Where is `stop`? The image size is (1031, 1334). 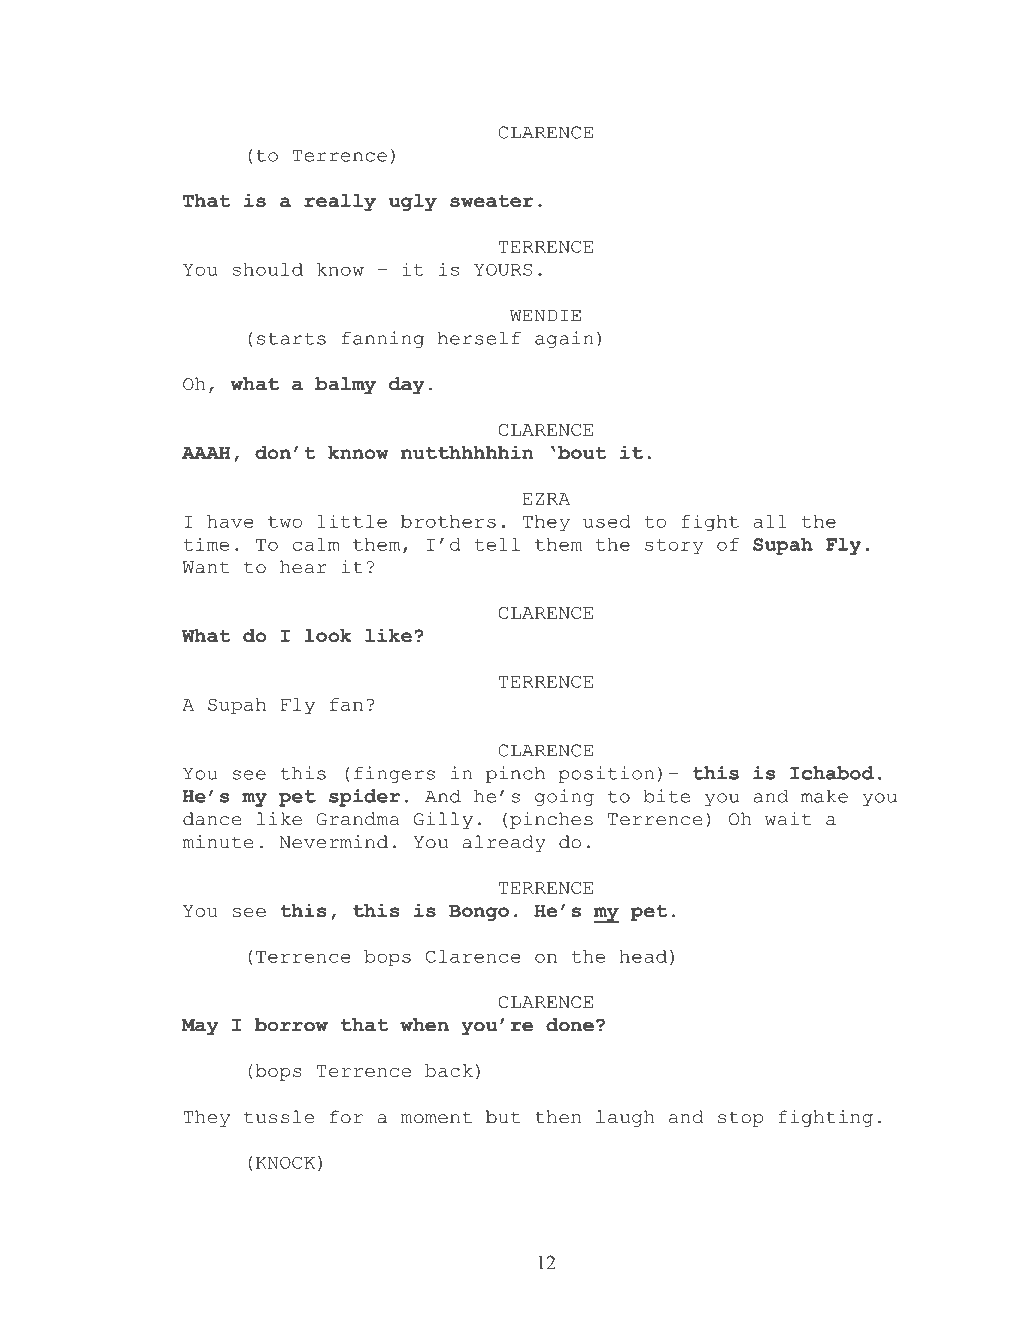
stop is located at coordinates (740, 1119).
